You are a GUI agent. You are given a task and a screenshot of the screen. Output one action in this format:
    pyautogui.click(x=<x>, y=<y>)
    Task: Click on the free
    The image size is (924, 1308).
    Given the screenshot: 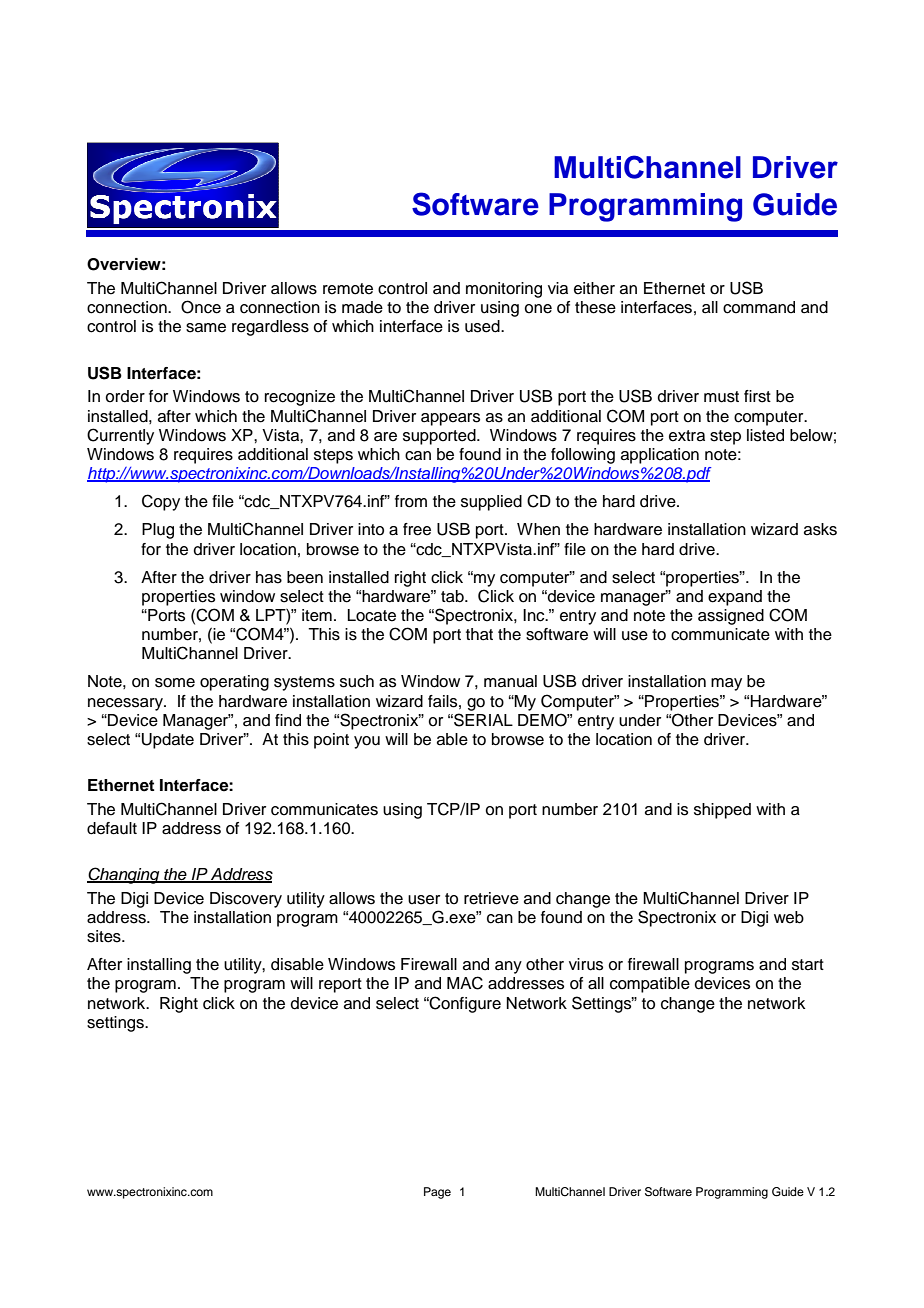 What is the action you would take?
    pyautogui.click(x=417, y=529)
